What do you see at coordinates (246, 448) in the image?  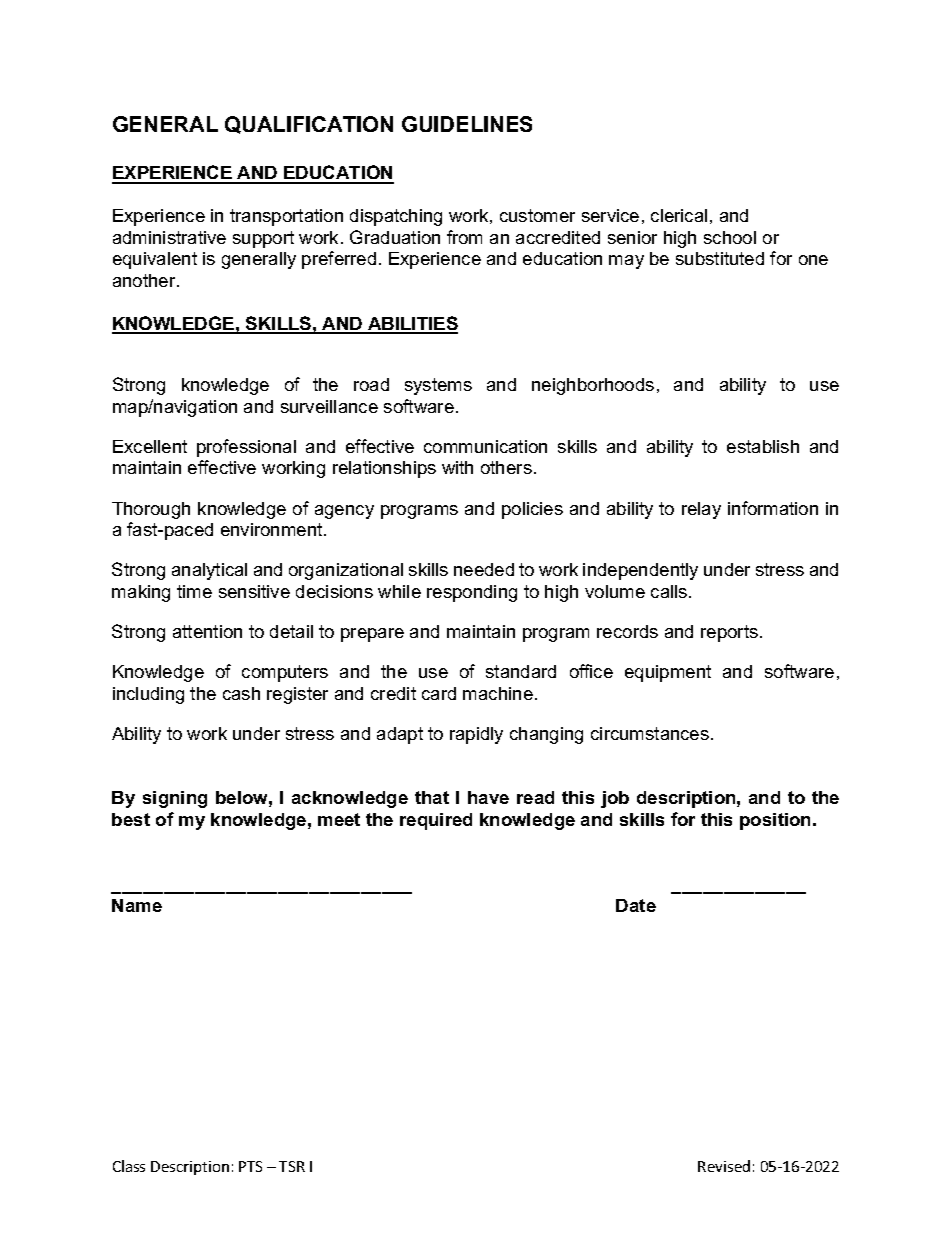 I see `professional` at bounding box center [246, 448].
